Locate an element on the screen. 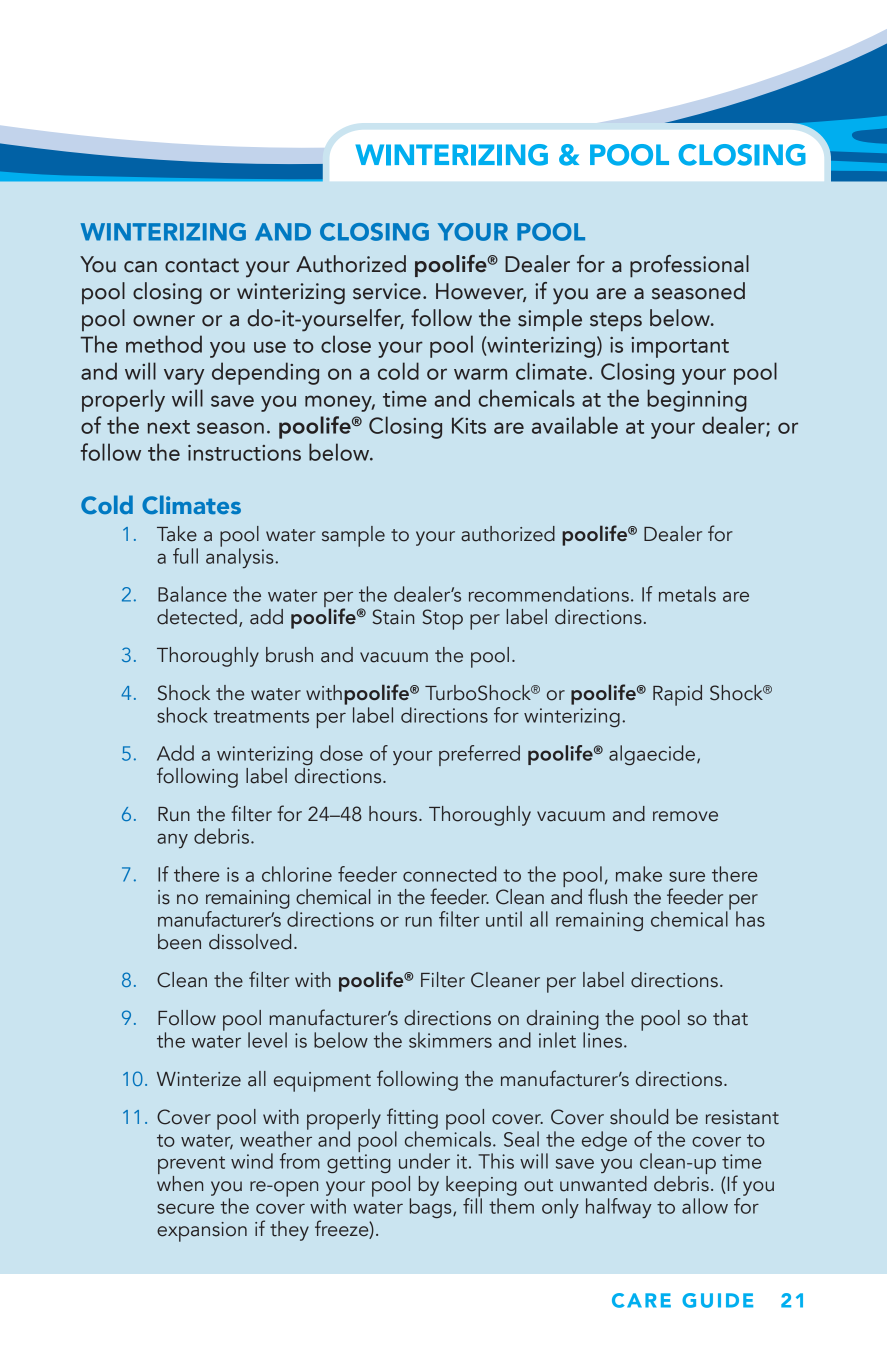 The image size is (887, 1372). algaecide is located at coordinates (652, 755).
